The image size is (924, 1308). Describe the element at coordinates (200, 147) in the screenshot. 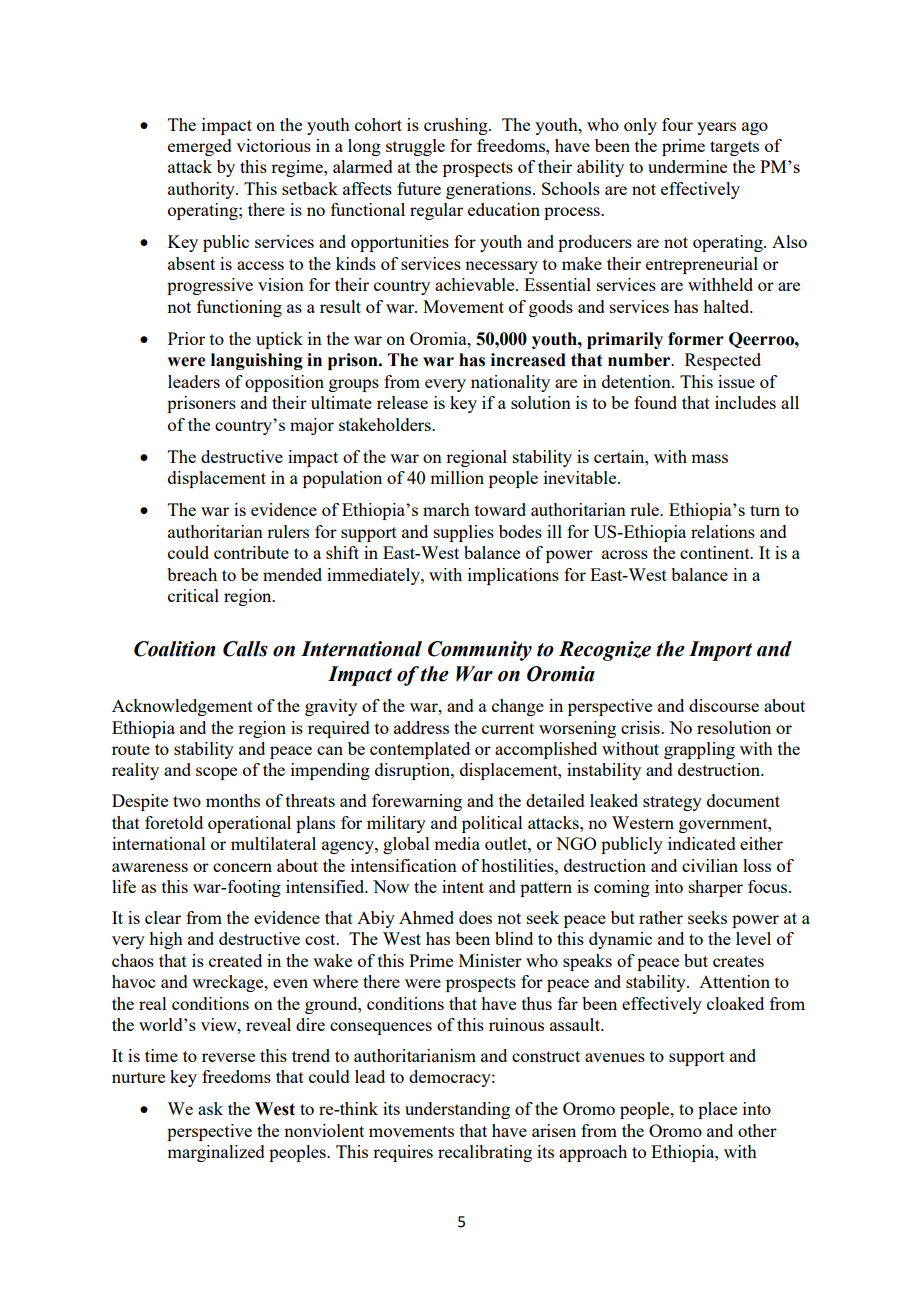

I see `emerged` at that location.
